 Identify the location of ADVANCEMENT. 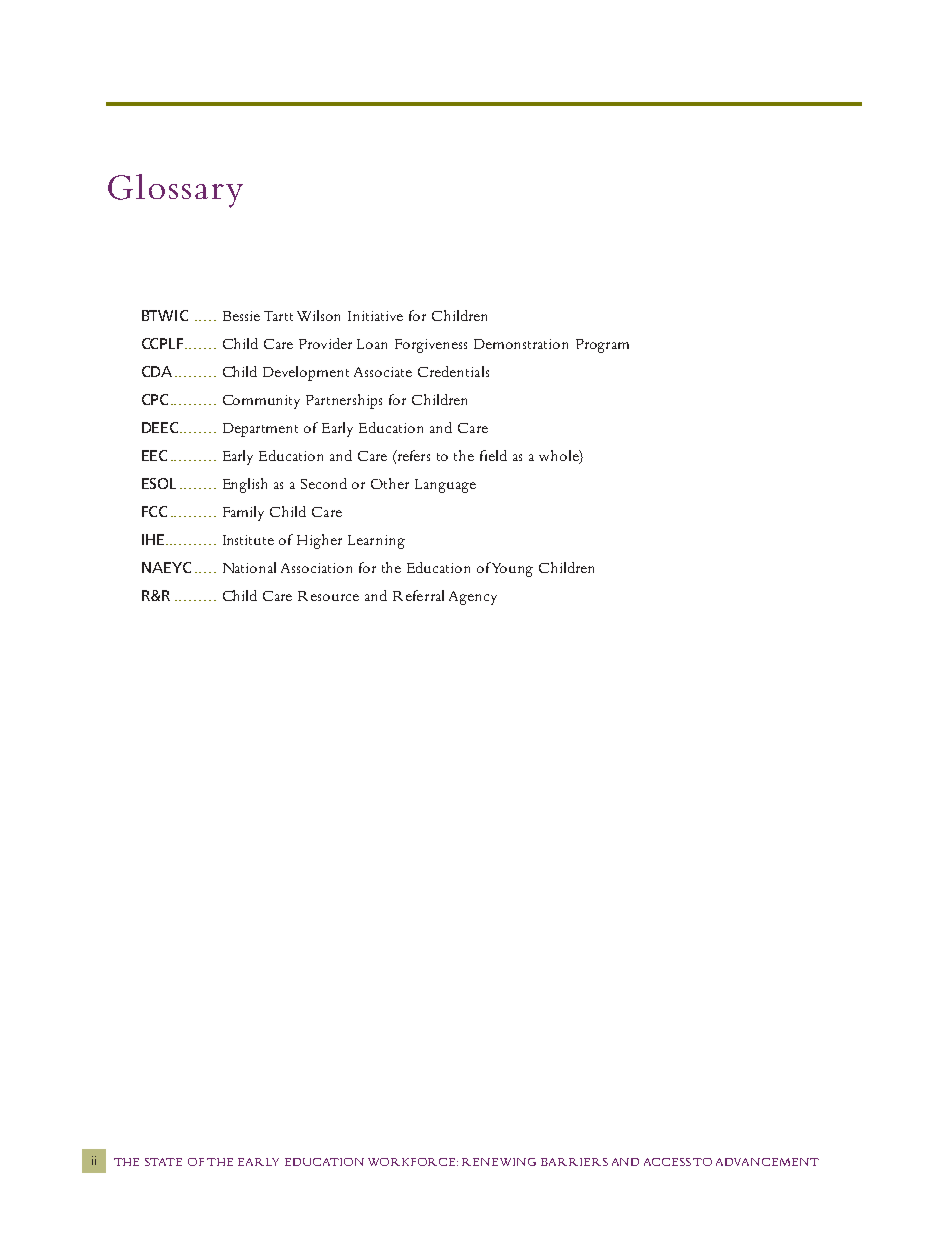
(767, 1162).
